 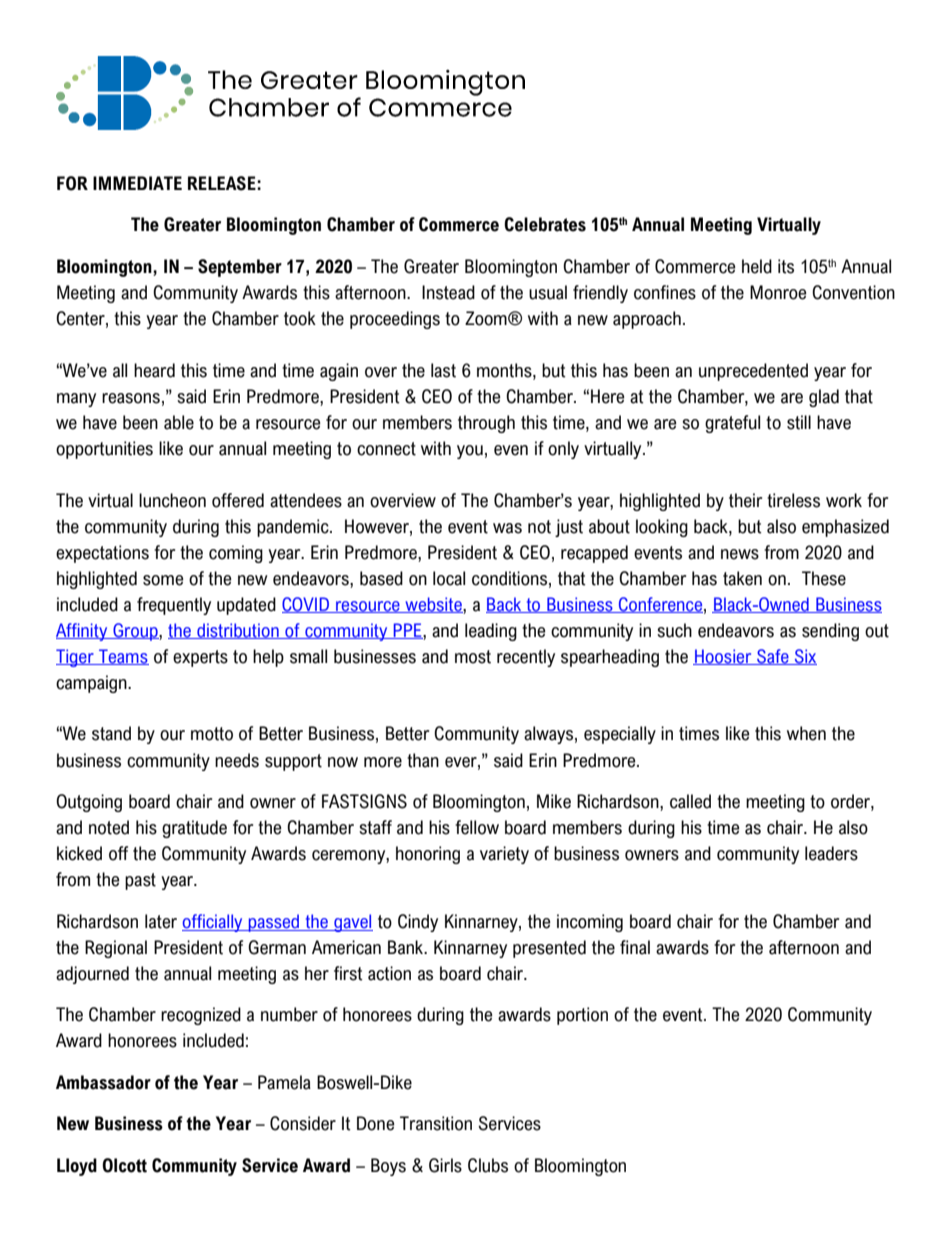 What do you see at coordinates (757, 266) in the page?
I see `held` at bounding box center [757, 266].
